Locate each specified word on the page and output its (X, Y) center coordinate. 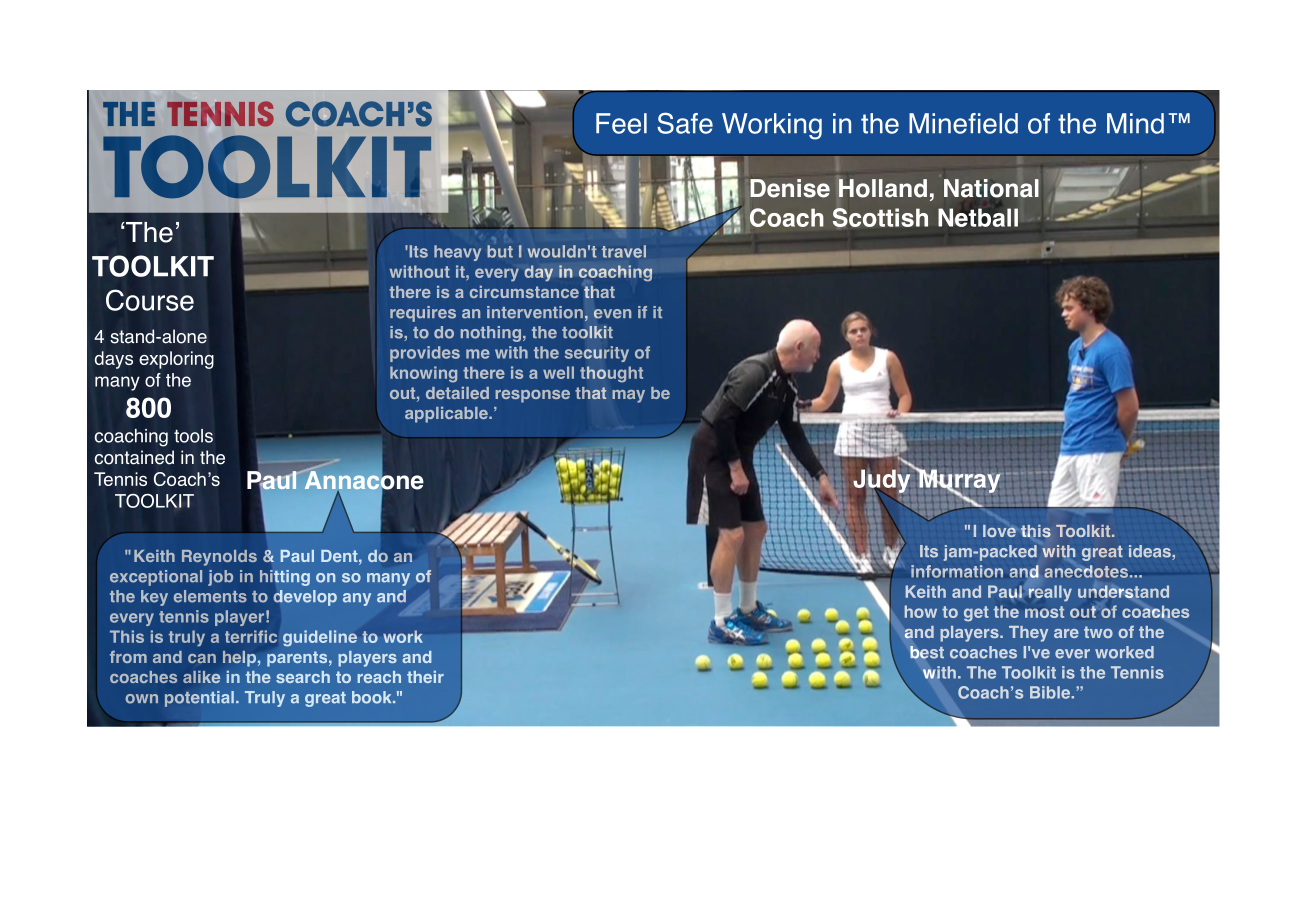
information (957, 571)
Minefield (963, 123)
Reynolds (219, 558)
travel (624, 251)
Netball (978, 217)
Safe (685, 123)
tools (193, 436)
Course (150, 300)
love (999, 531)
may (628, 396)
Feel (621, 123)
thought (611, 374)
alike (202, 677)
